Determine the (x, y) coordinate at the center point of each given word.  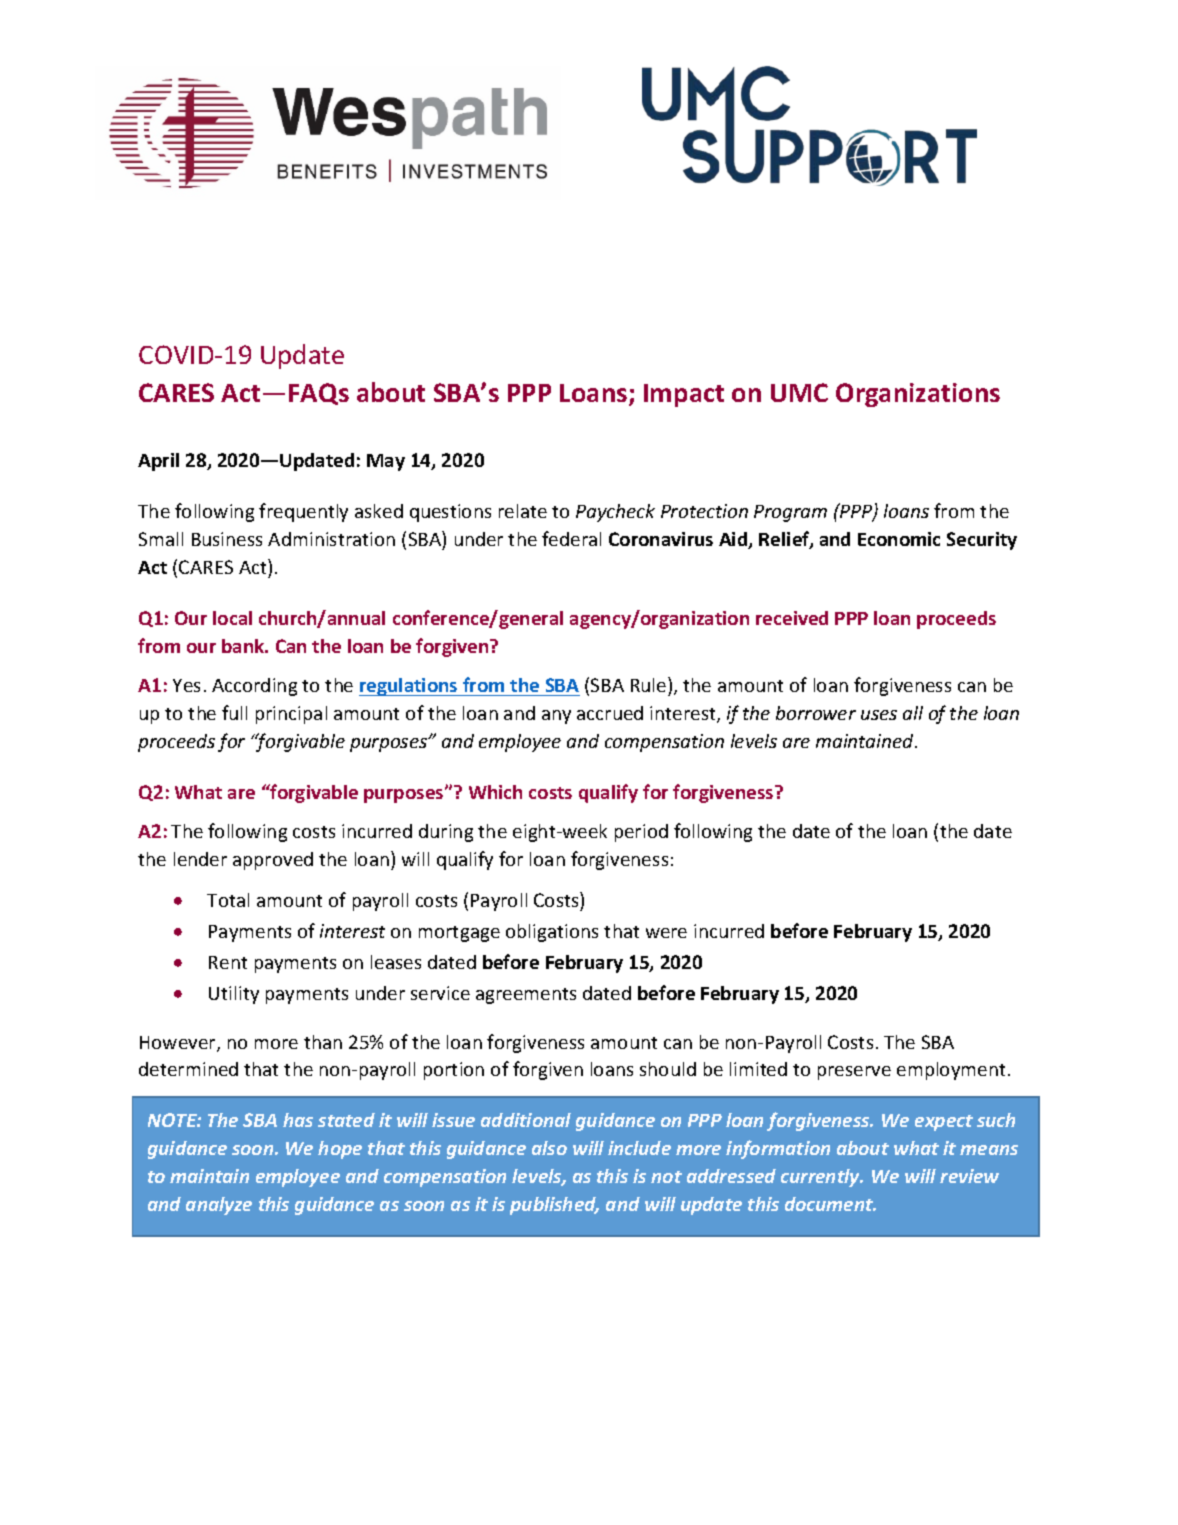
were (666, 933)
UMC (799, 392)
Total (228, 900)
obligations (552, 933)
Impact (684, 395)
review (969, 1176)
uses (879, 715)
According (254, 687)
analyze (219, 1206)
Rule (650, 684)
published (554, 1206)
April (158, 462)
